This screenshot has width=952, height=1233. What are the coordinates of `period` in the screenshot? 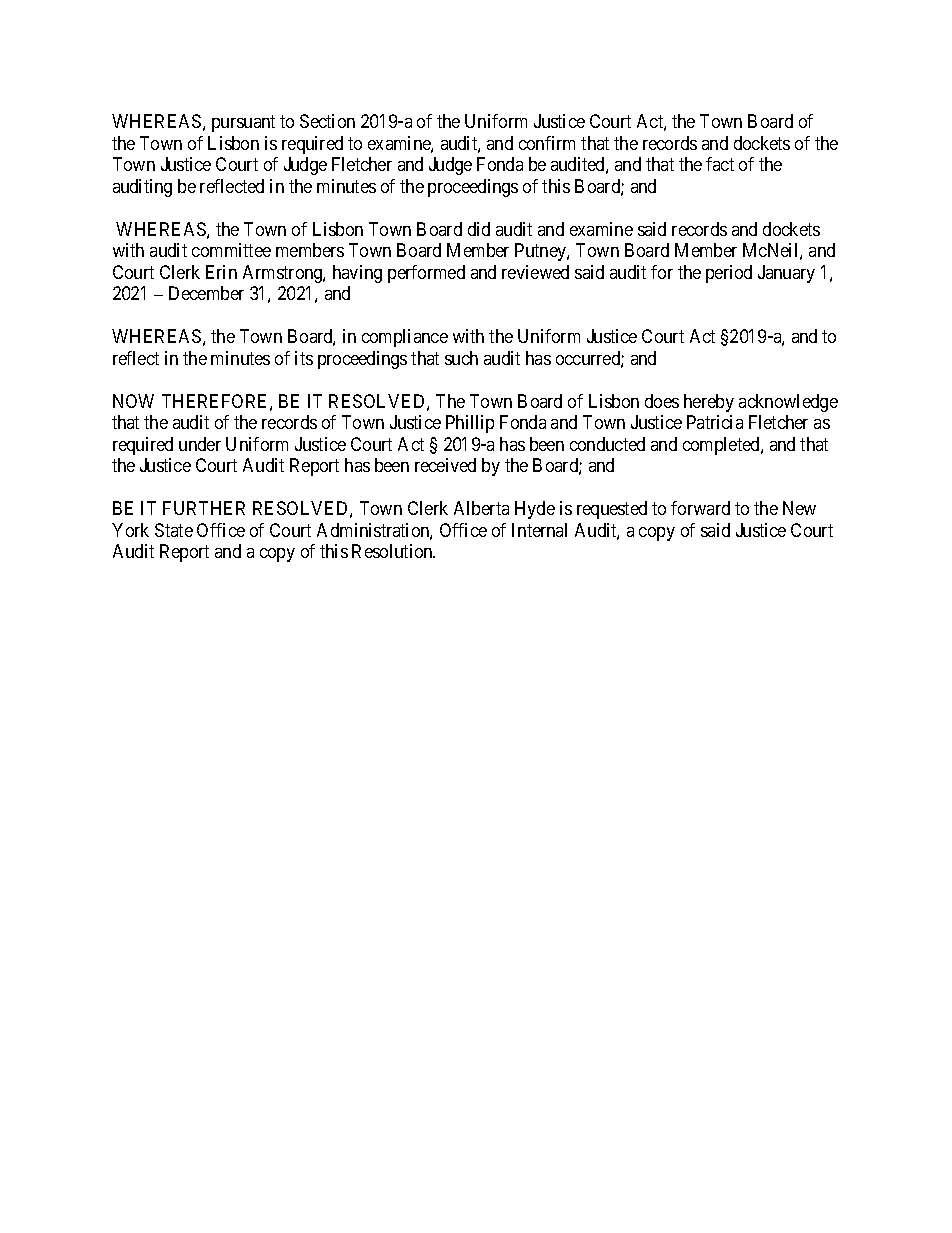 It's located at (729, 274).
